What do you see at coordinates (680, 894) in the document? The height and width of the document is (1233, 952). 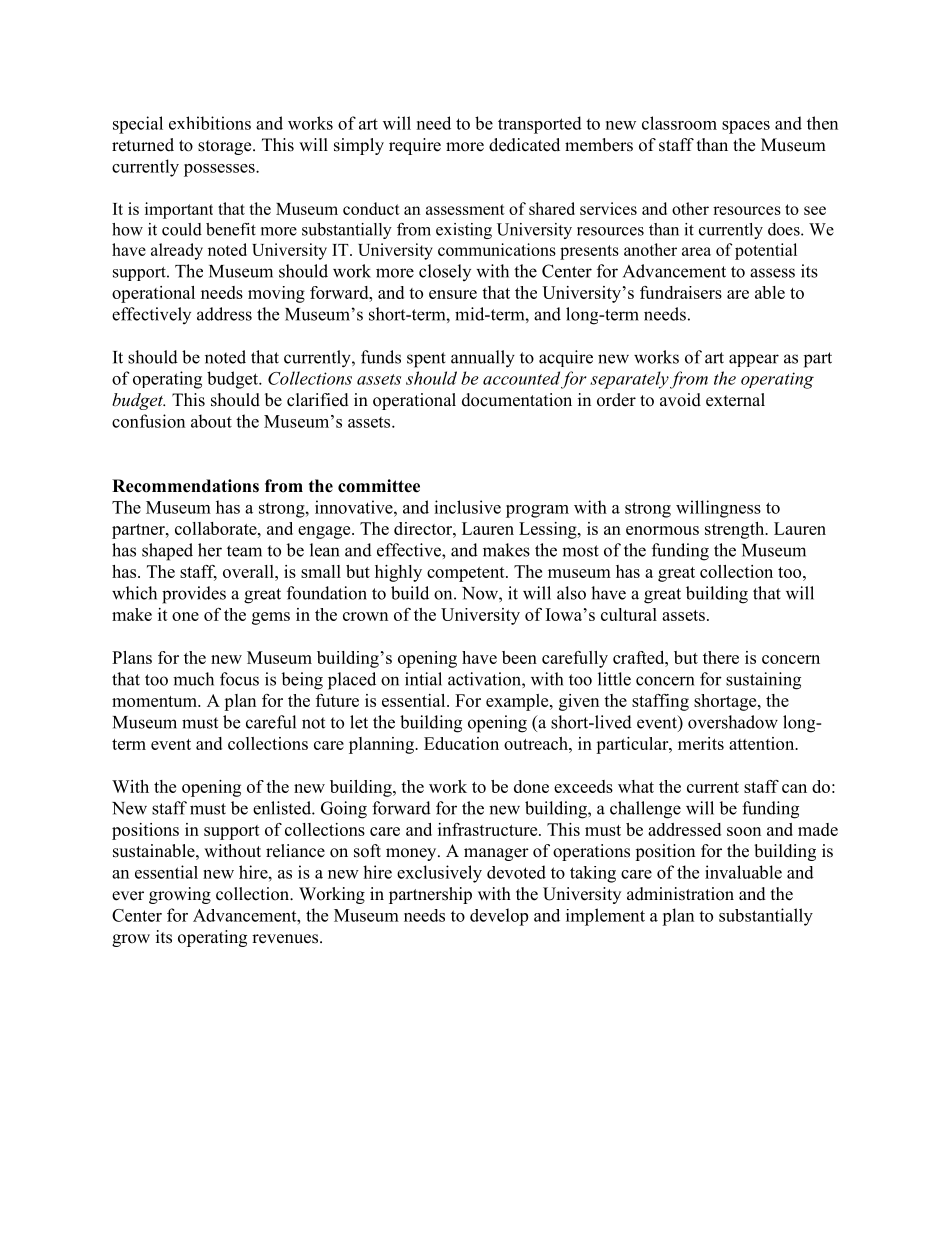 I see `administration` at bounding box center [680, 894].
